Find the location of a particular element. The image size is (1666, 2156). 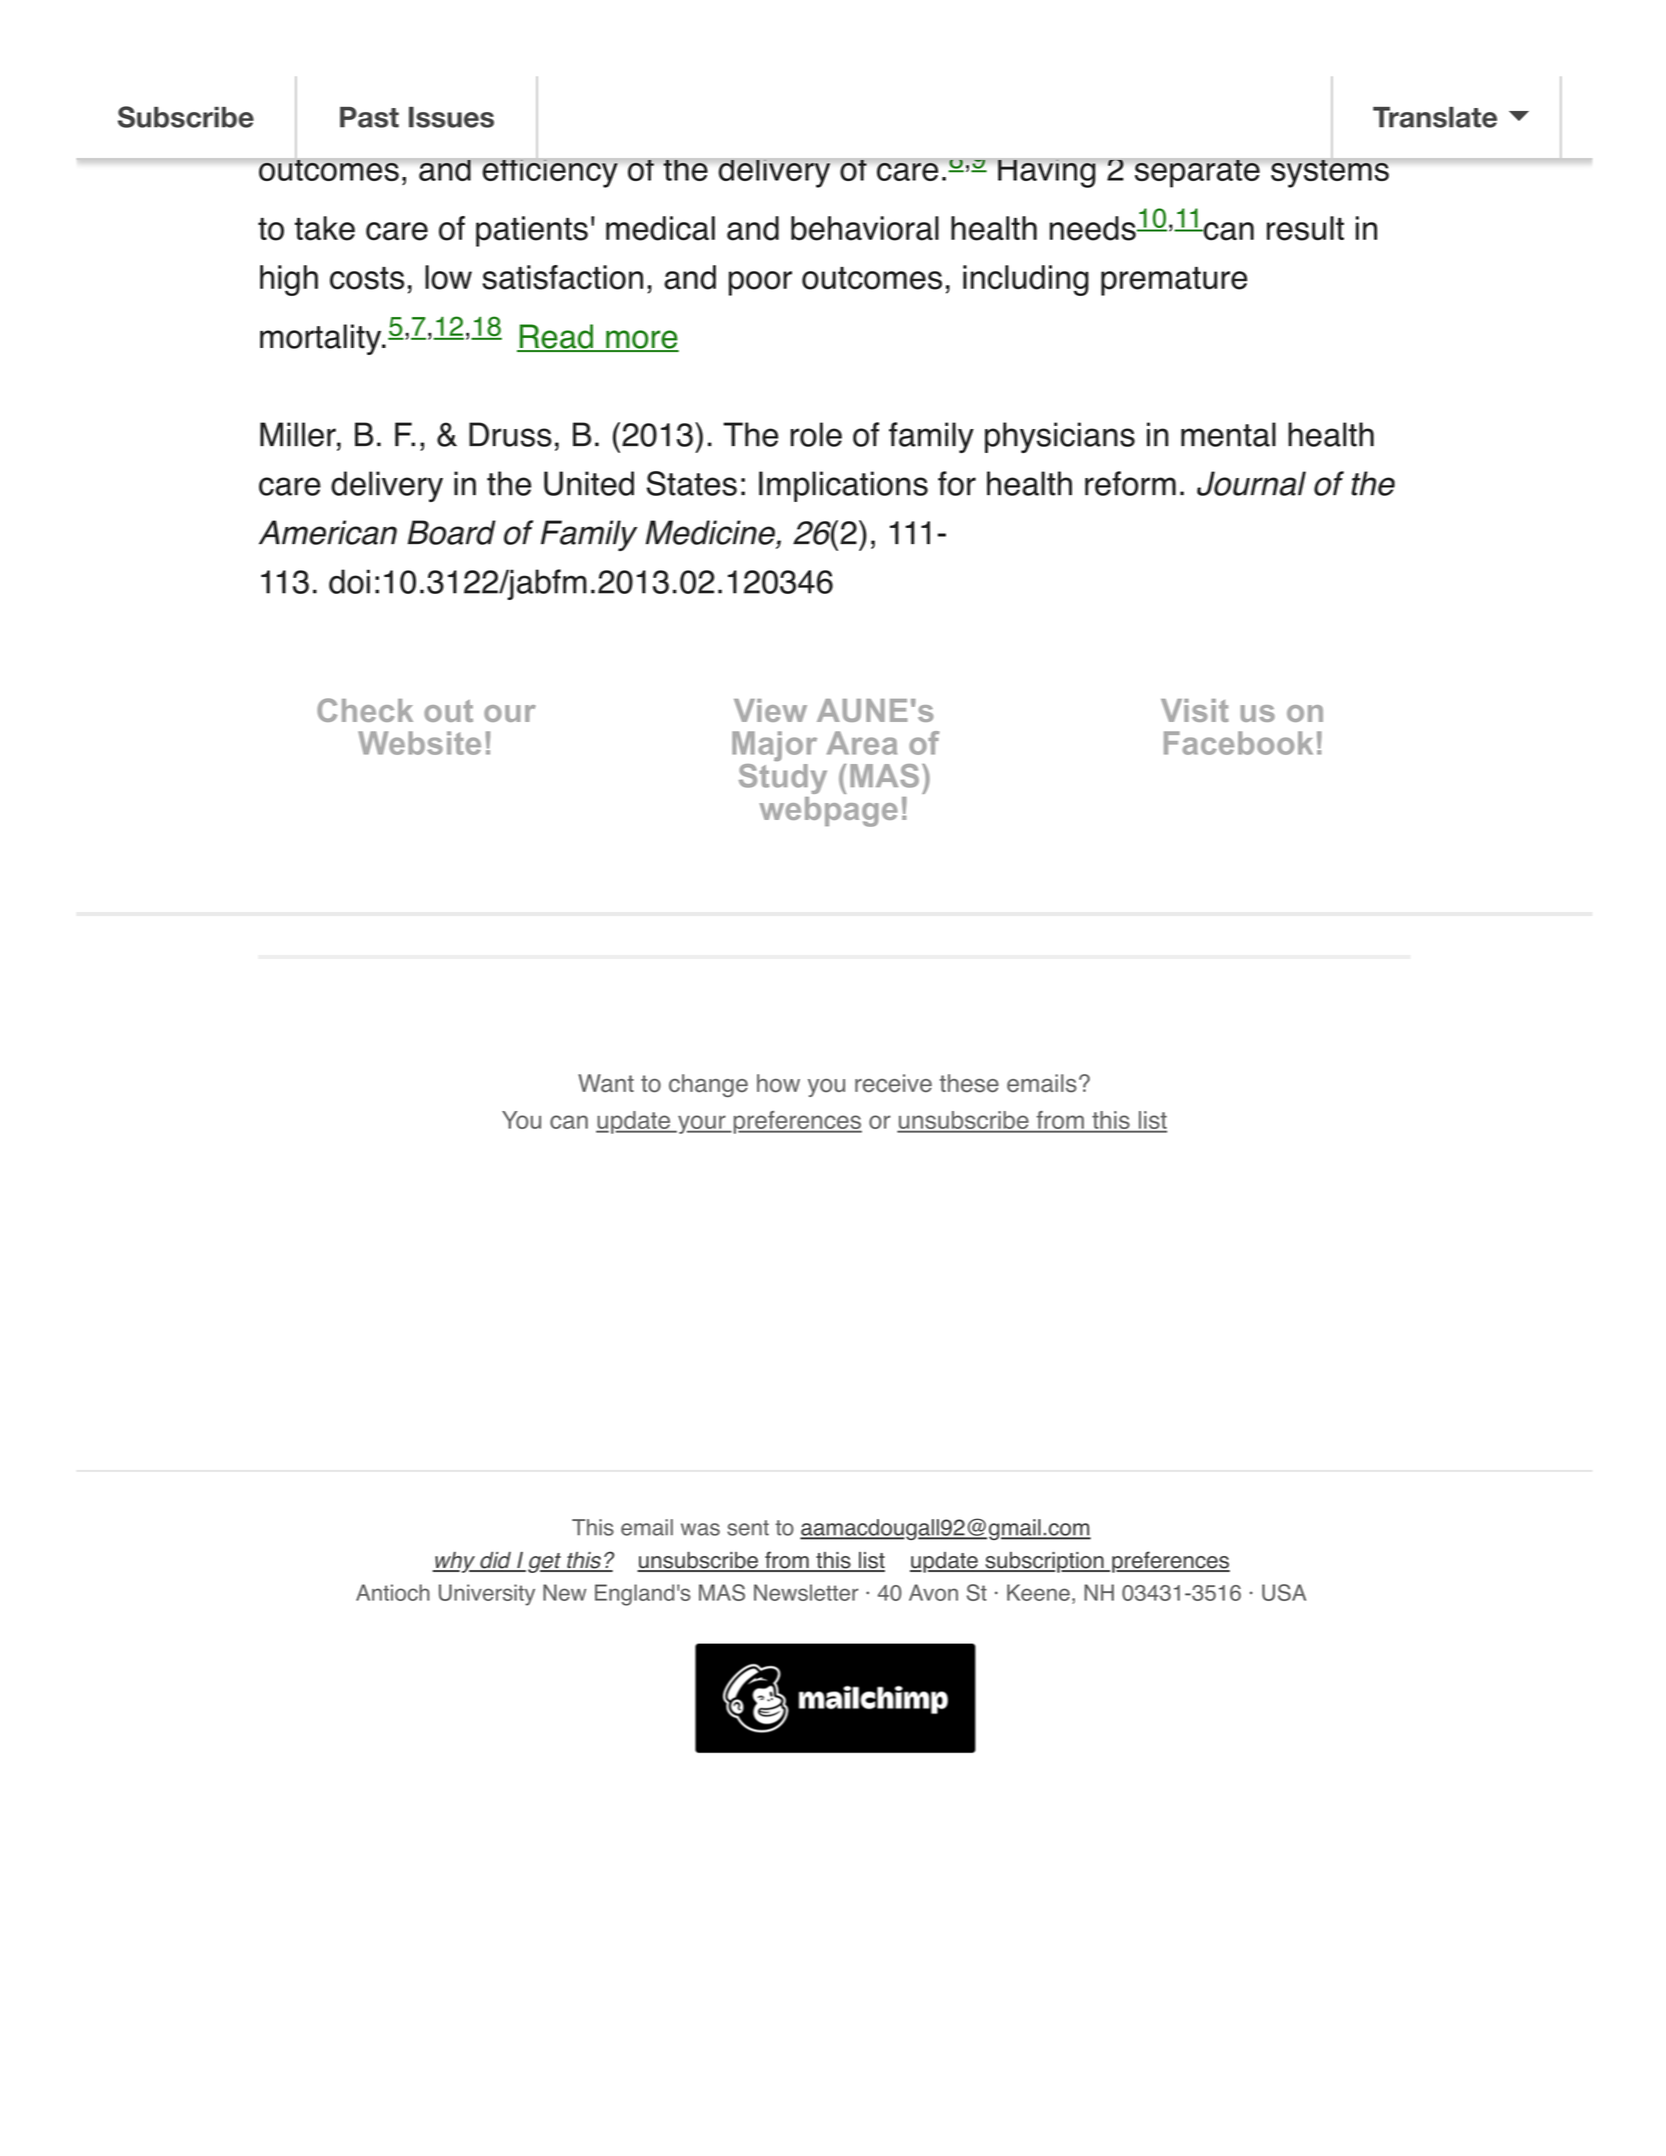

Website is located at coordinates (419, 743).
